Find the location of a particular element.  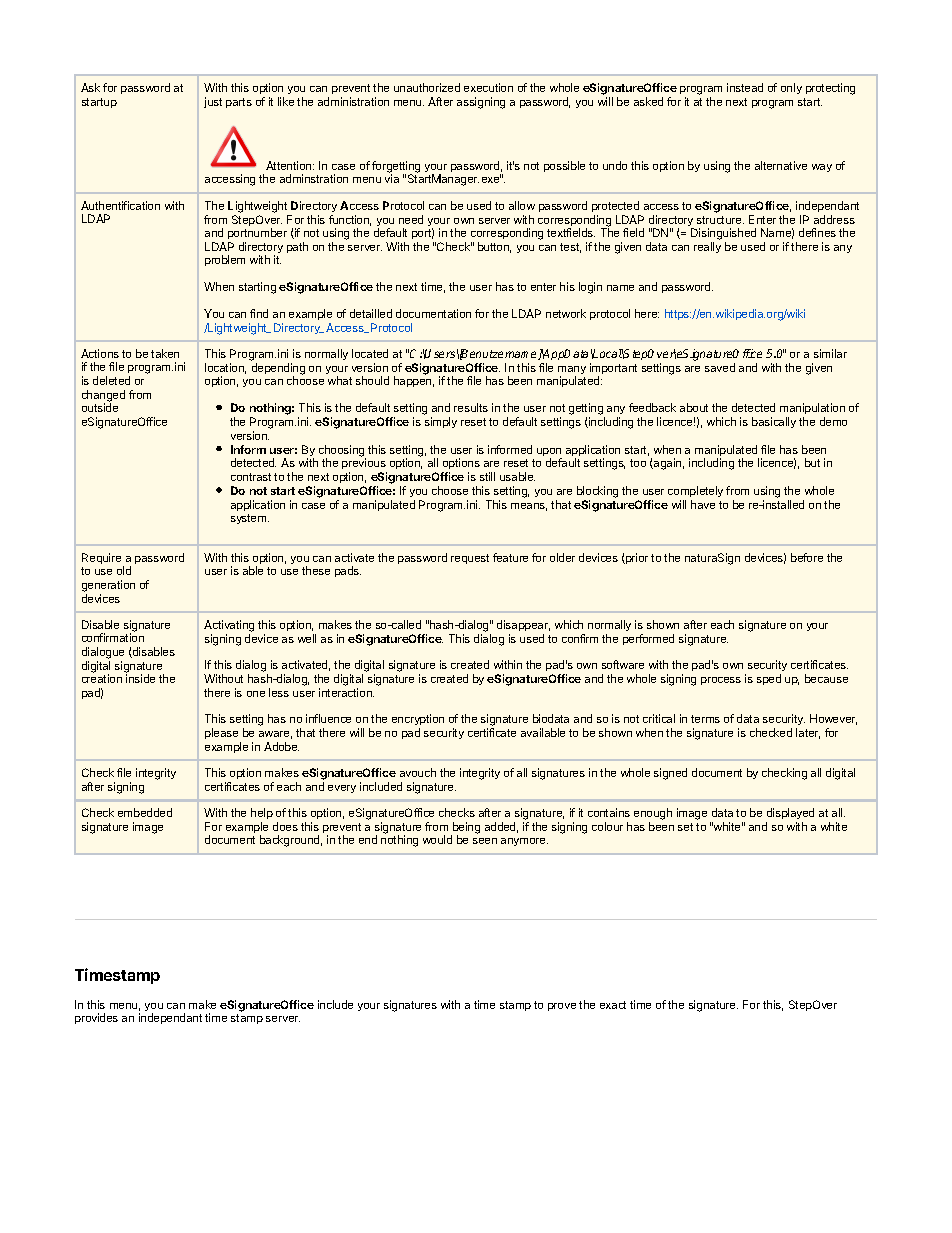

just is located at coordinates (213, 102).
